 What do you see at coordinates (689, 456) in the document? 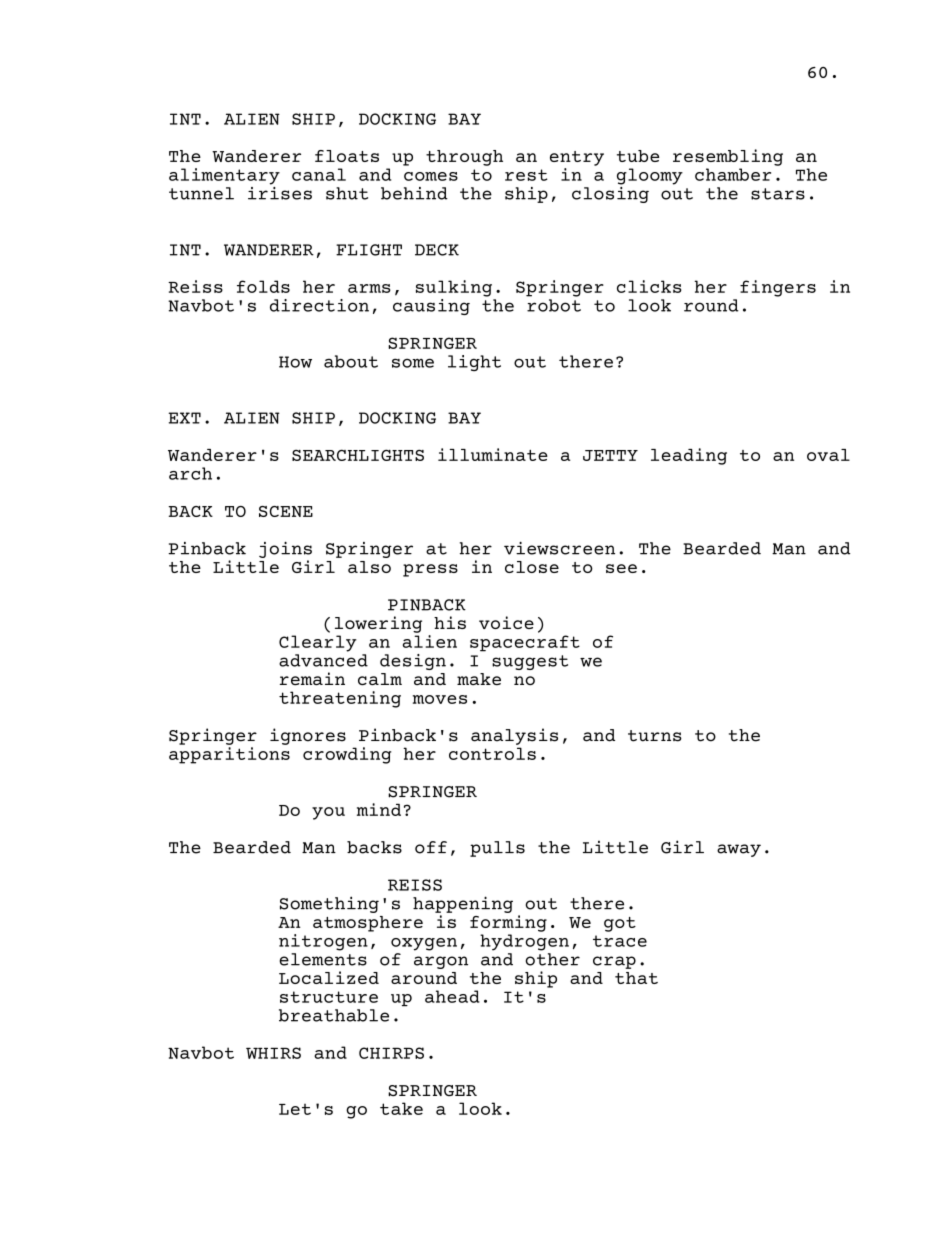
I see `leading` at bounding box center [689, 456].
